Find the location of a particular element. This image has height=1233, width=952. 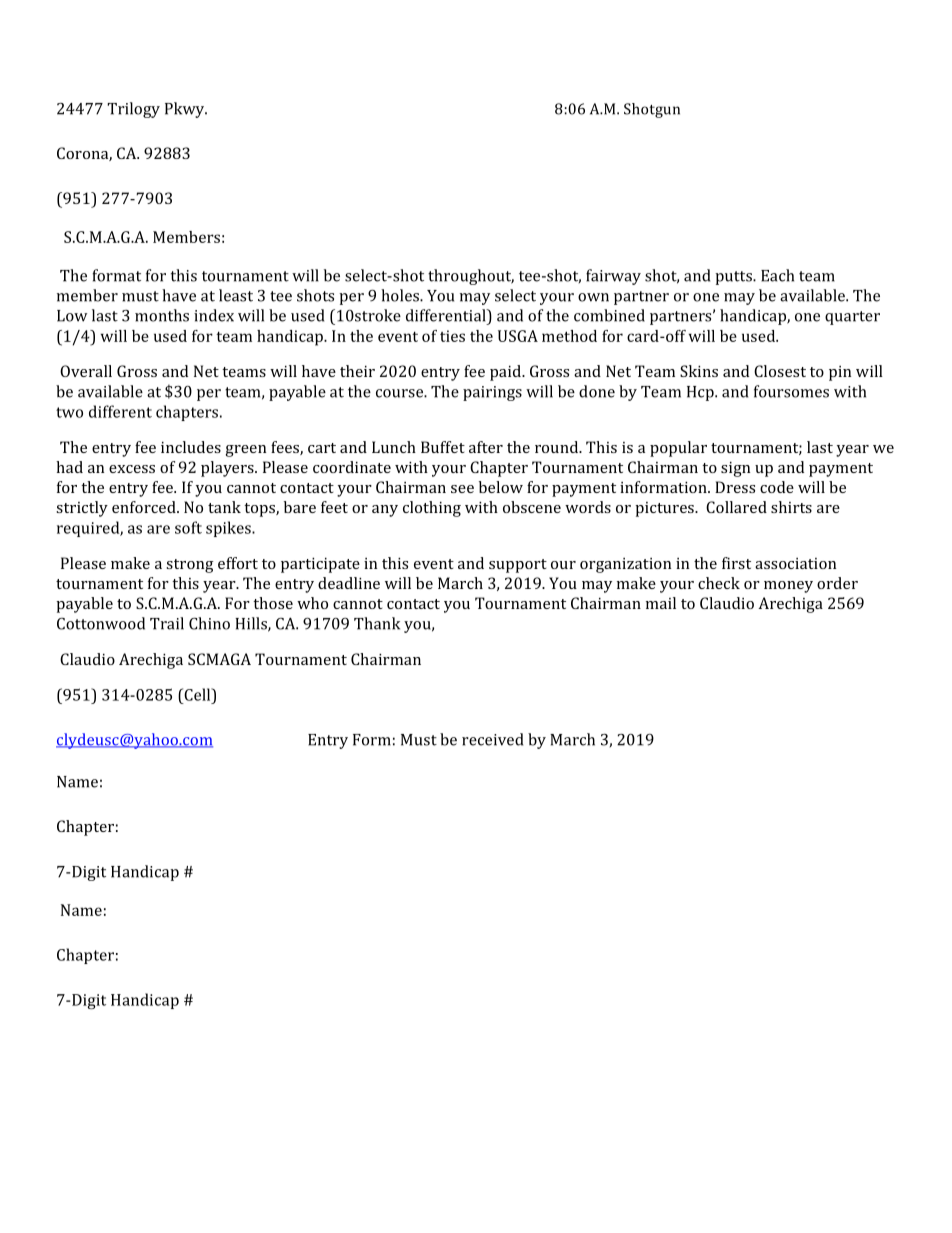

Buffet is located at coordinates (443, 447).
